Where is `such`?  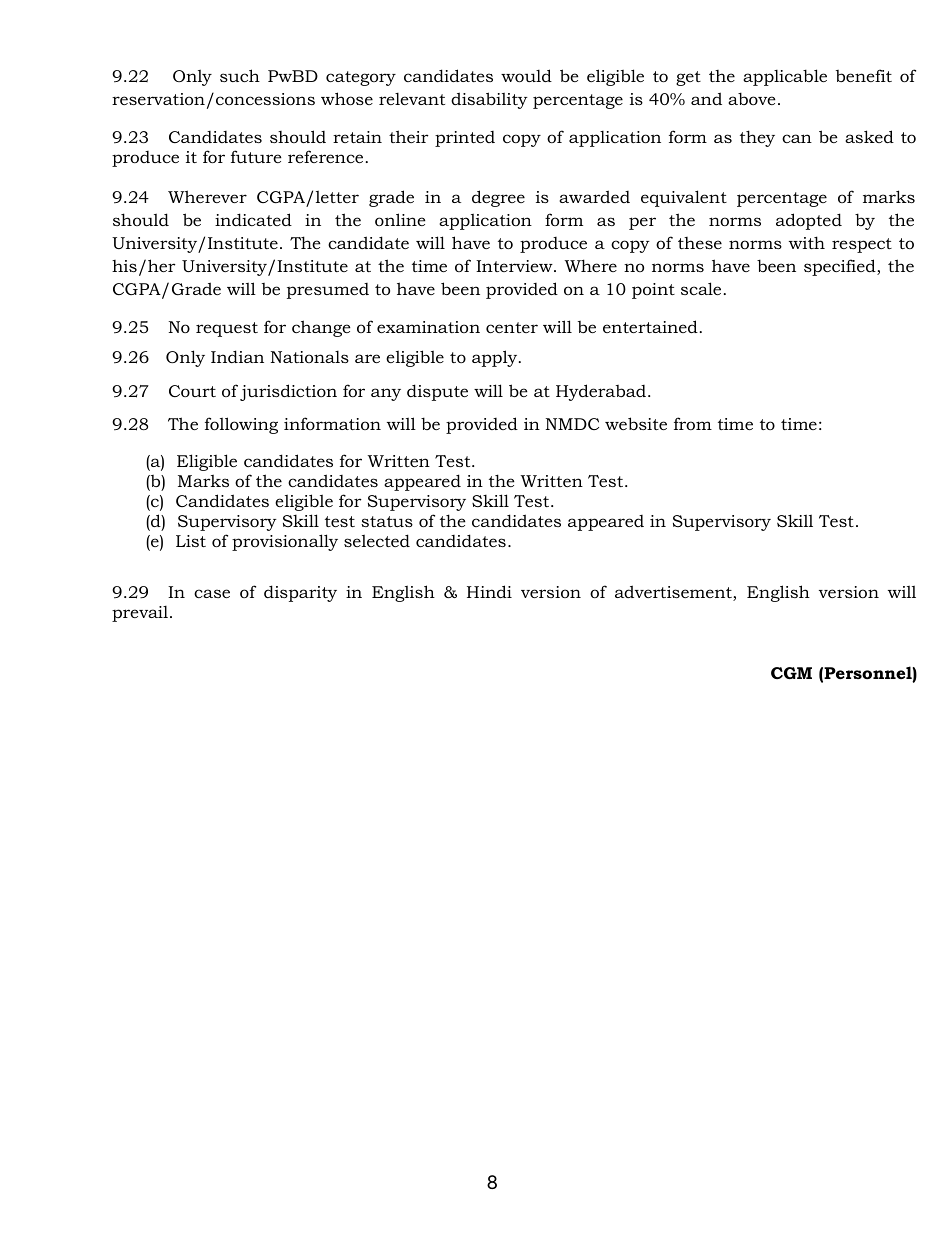 such is located at coordinates (240, 75).
